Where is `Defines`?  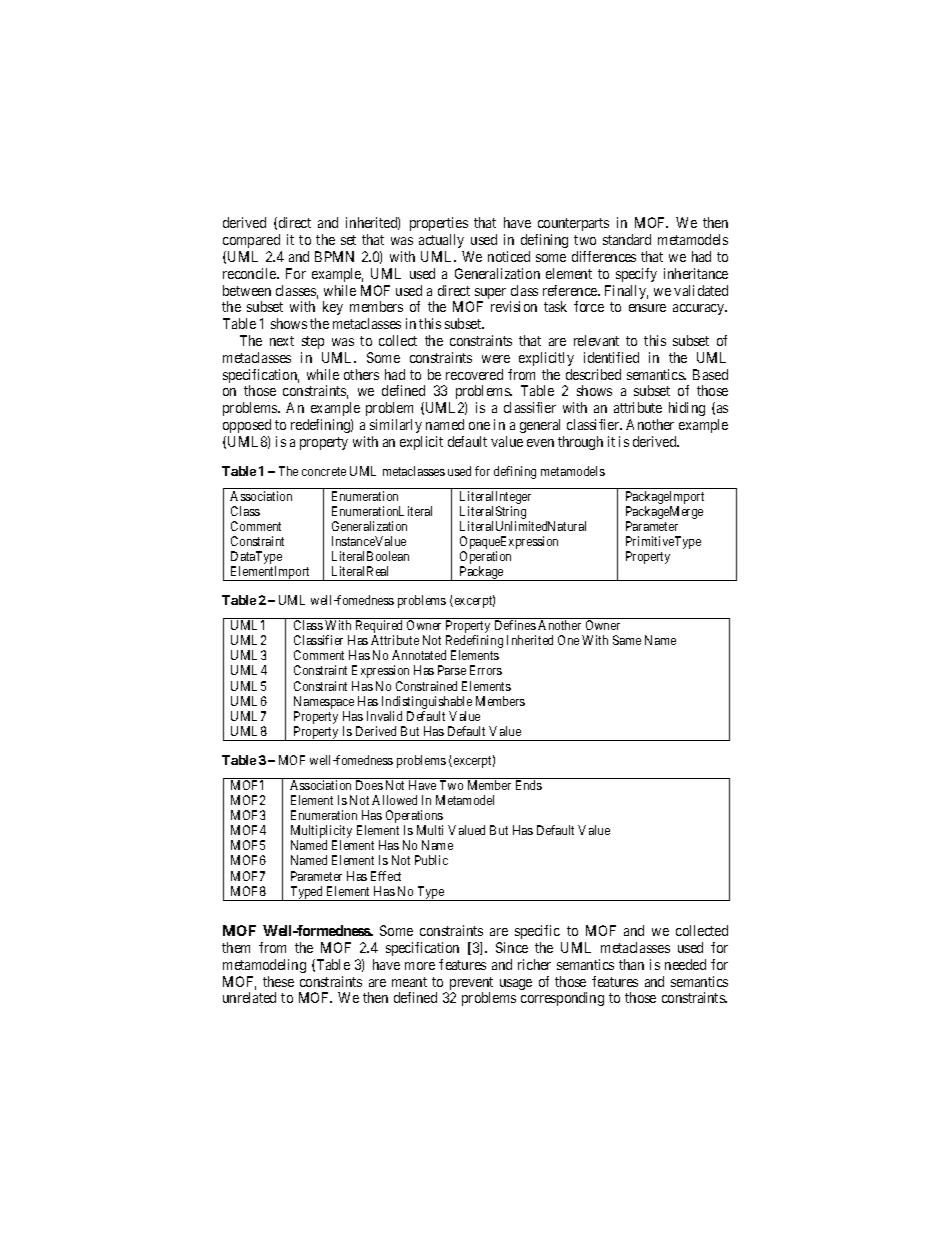
Defines is located at coordinates (515, 625).
